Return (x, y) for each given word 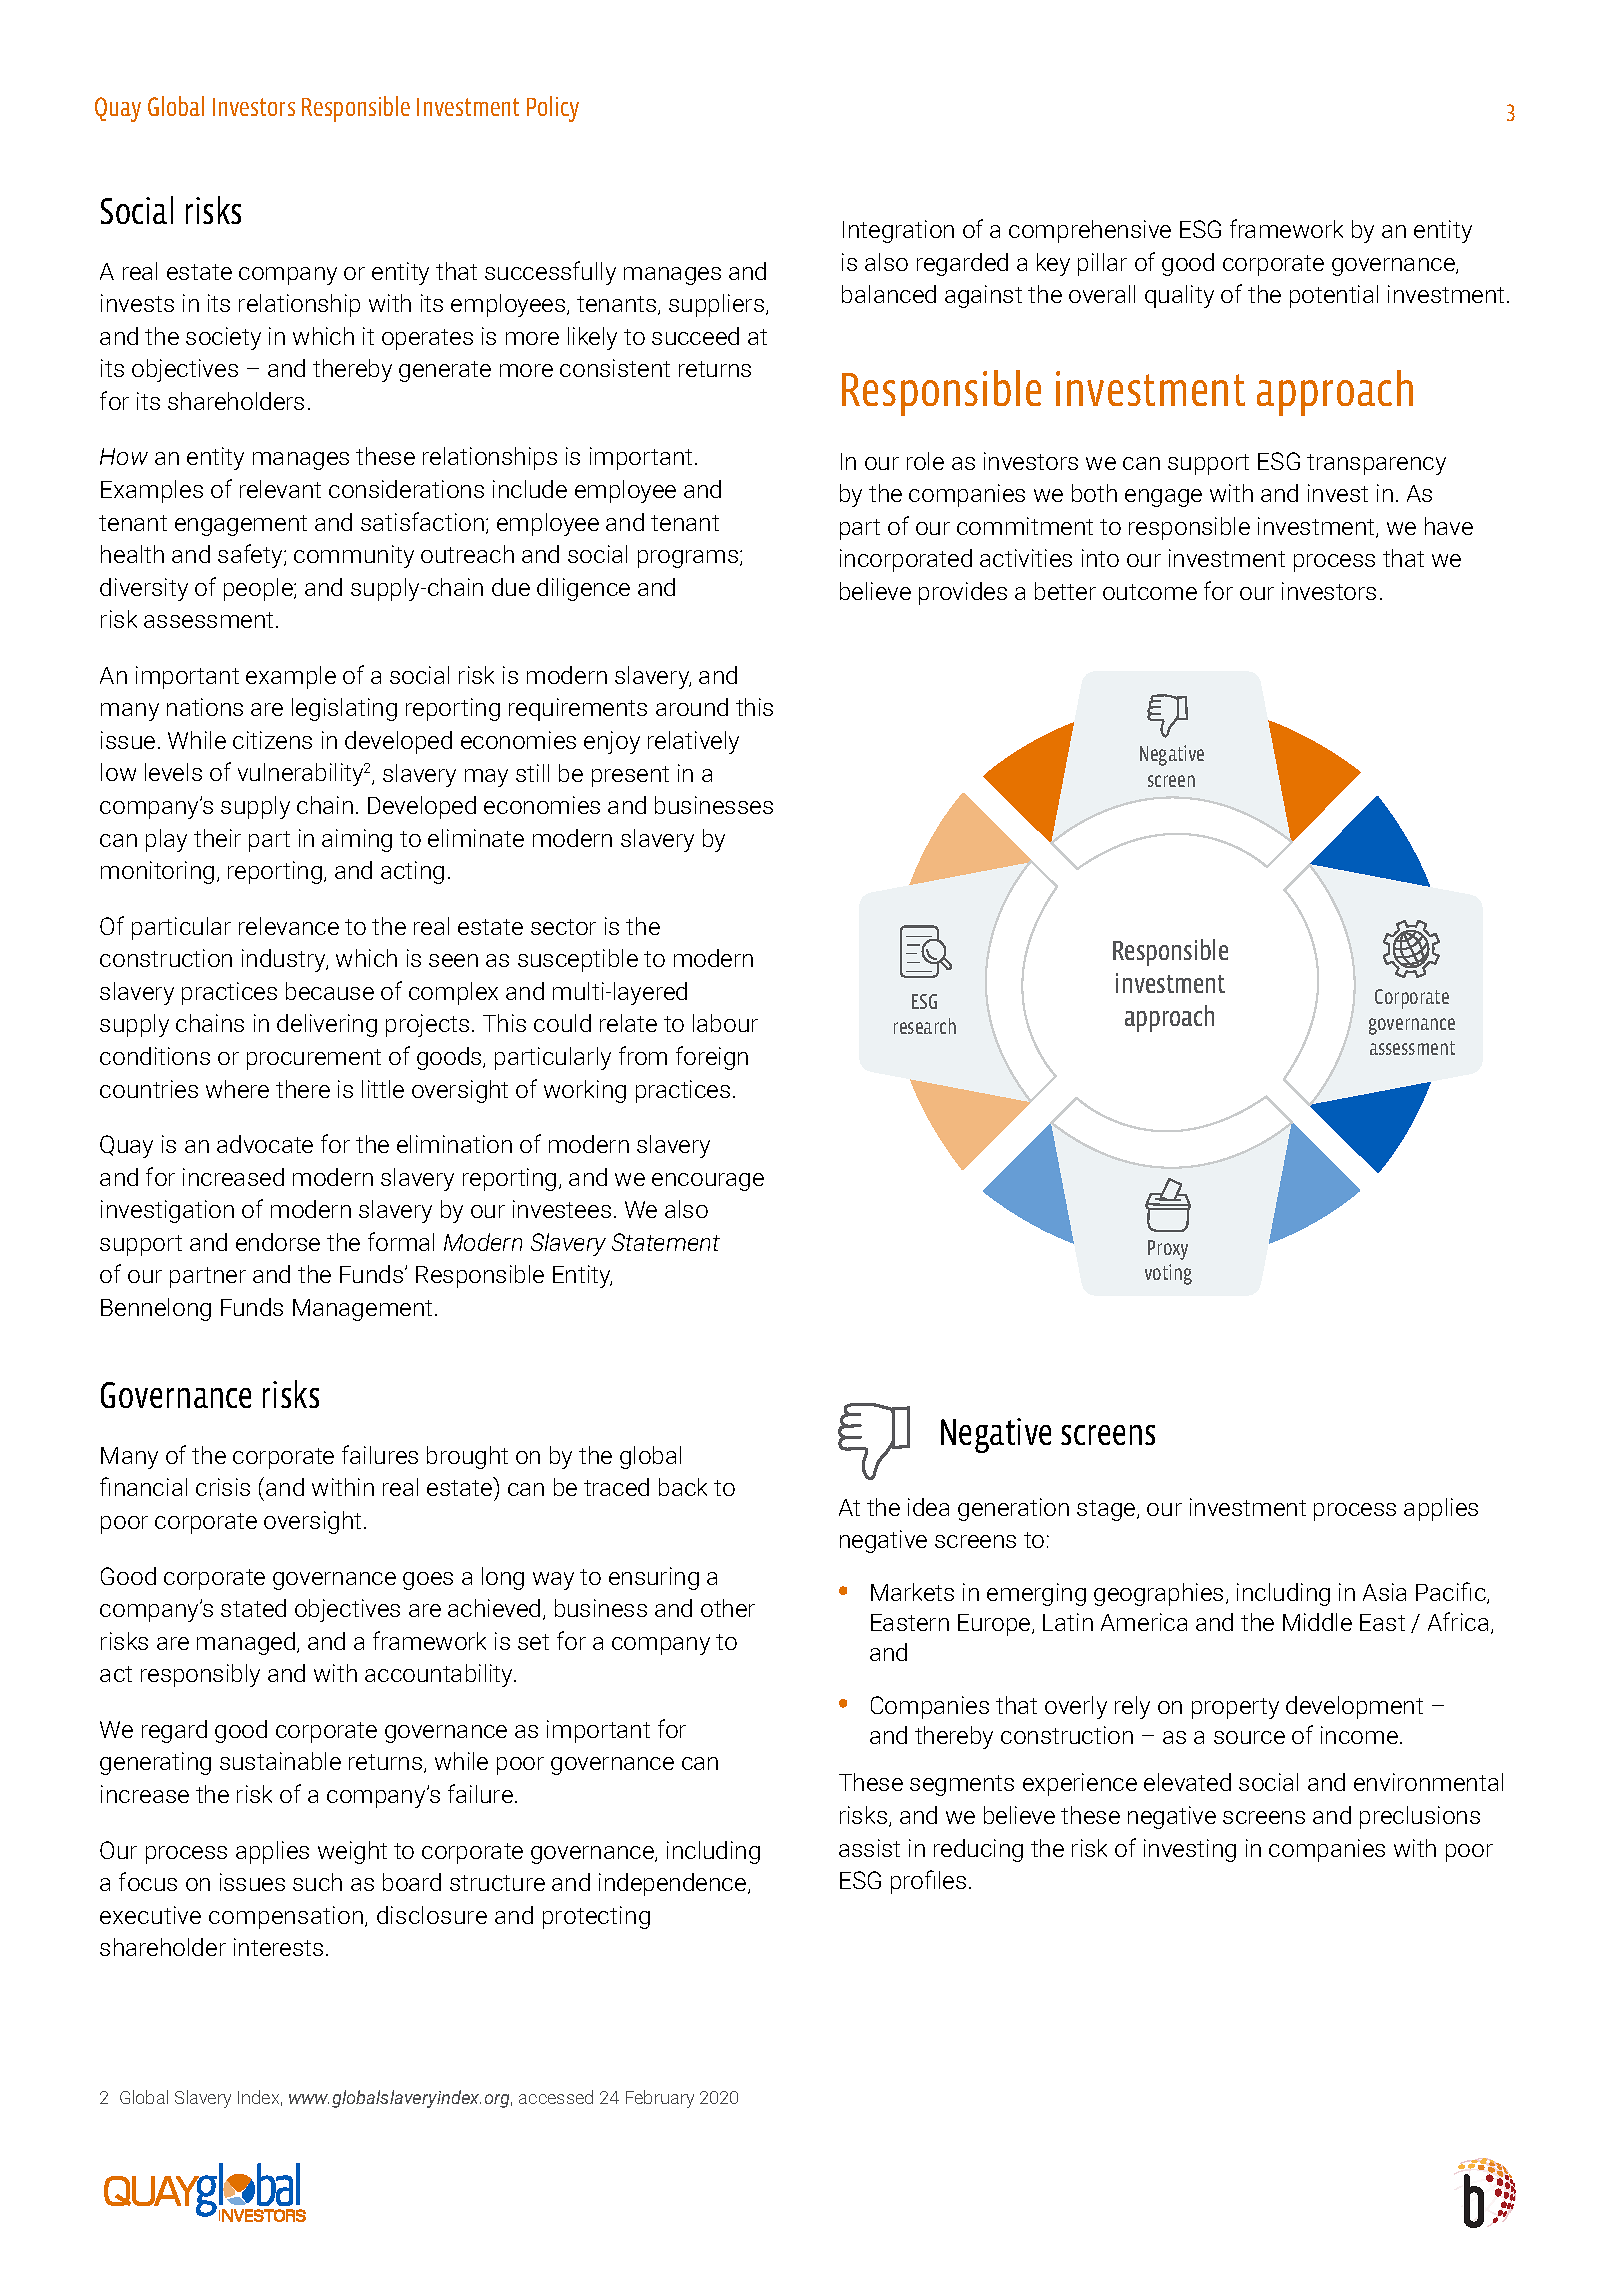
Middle (1317, 1622)
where (237, 1089)
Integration (898, 231)
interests (278, 1947)
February (660, 2099)
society (223, 338)
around (692, 707)
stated (253, 1608)
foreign (712, 1058)
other (728, 1608)
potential (1334, 296)
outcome (1150, 592)
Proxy (1168, 1250)
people (259, 589)
